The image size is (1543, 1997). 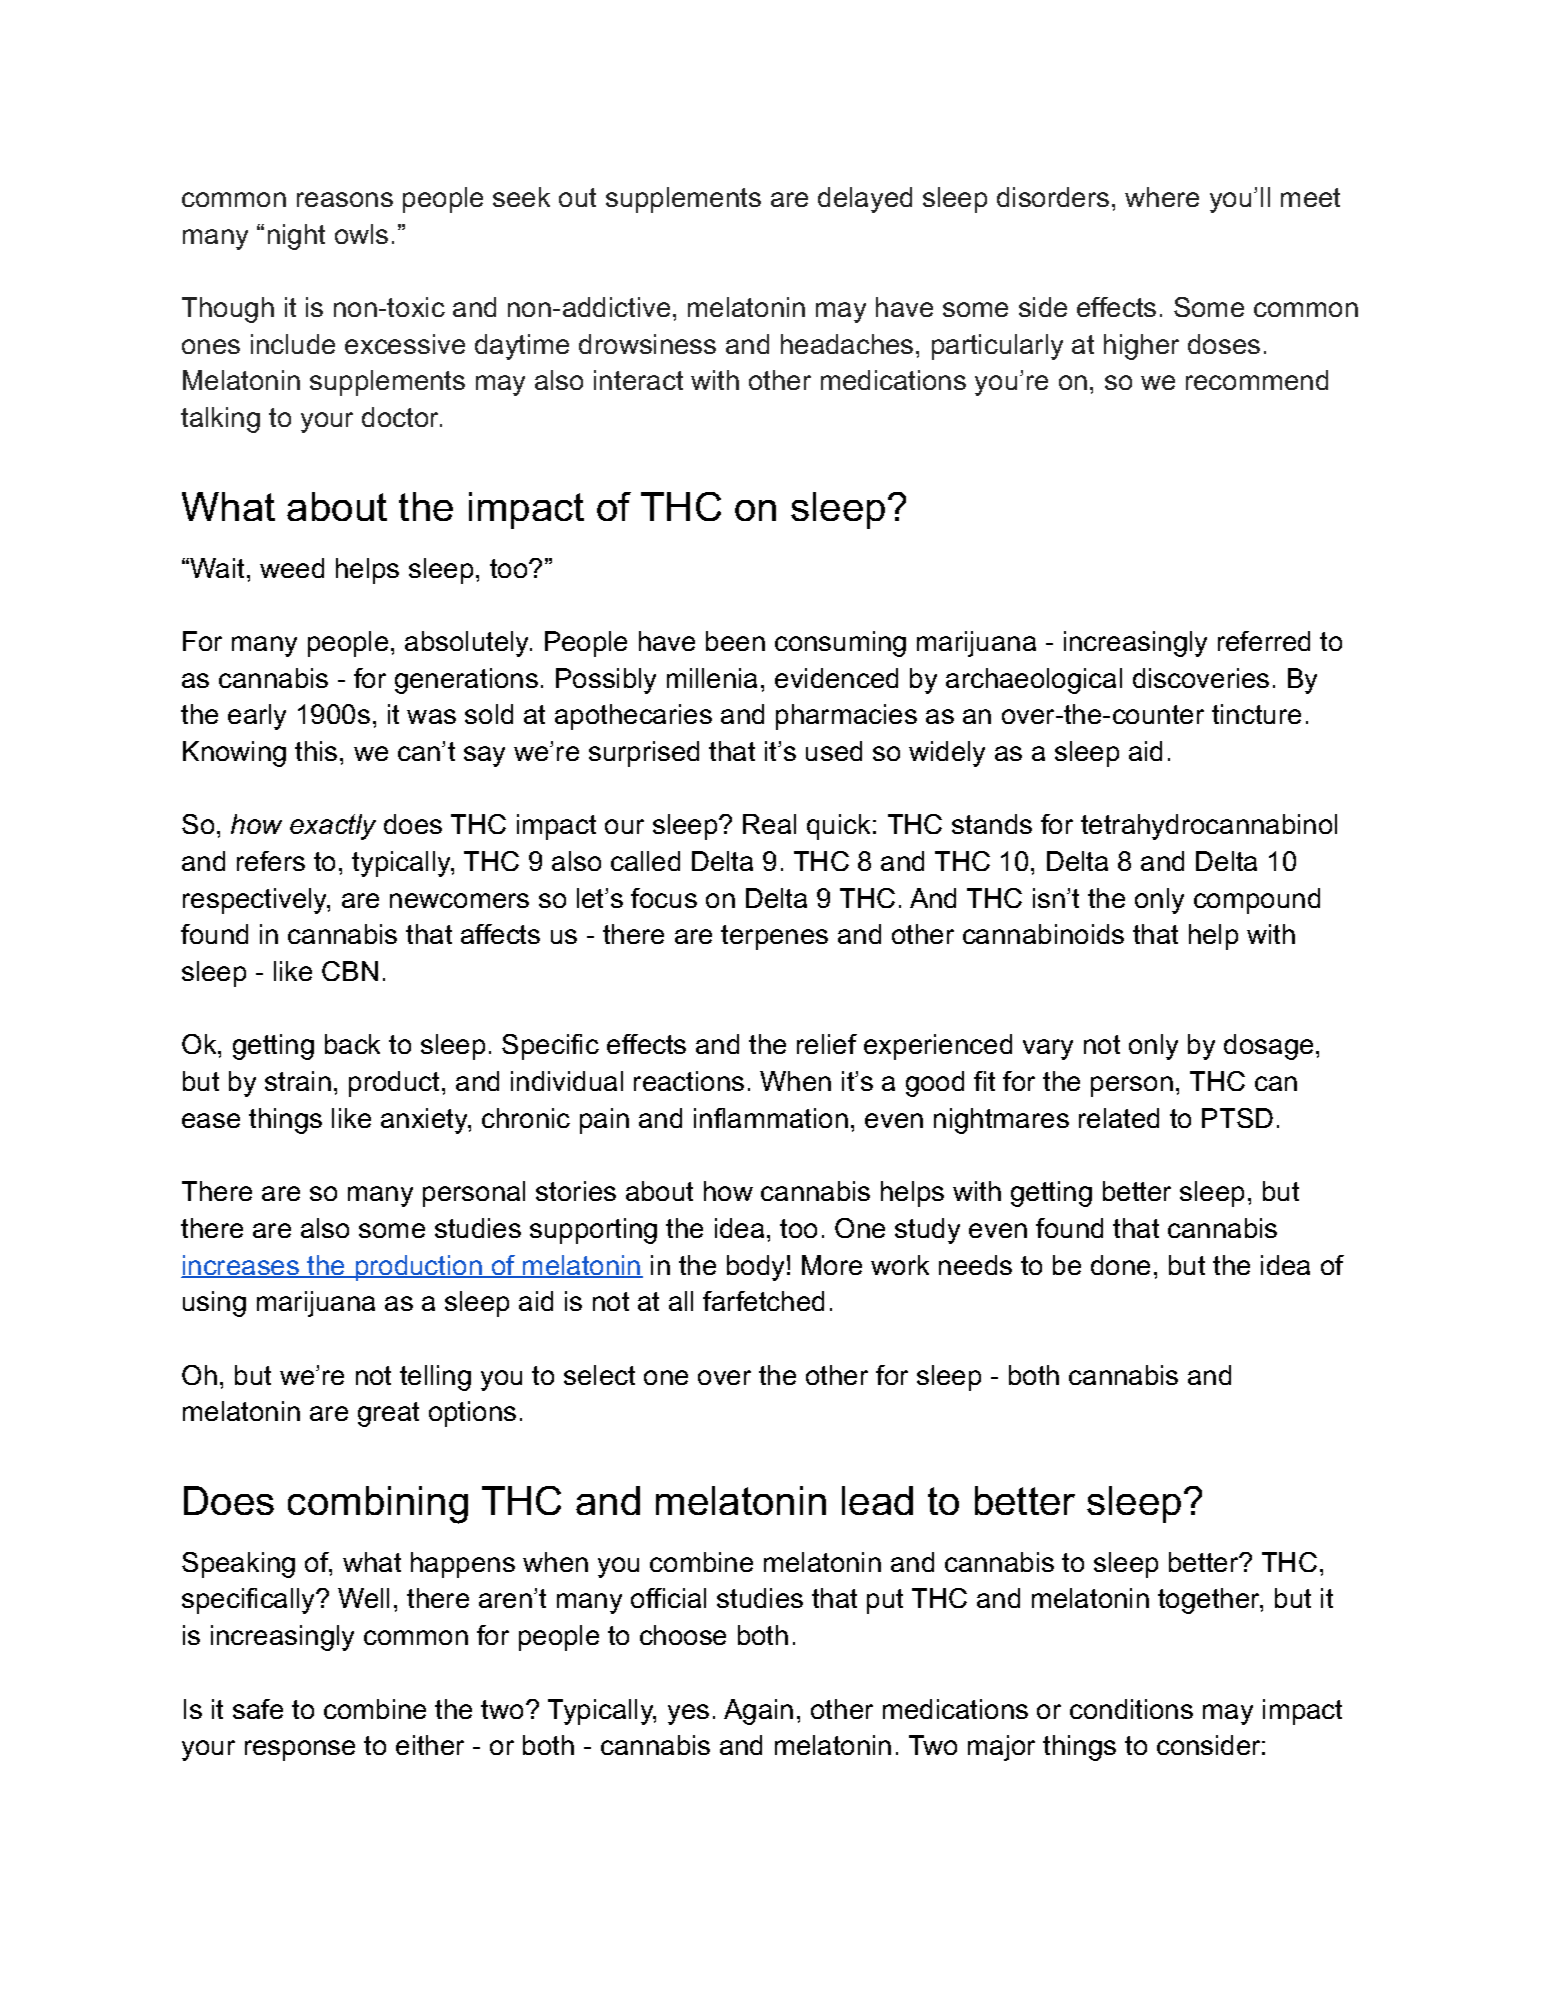 I want to click on CBN, so click(x=350, y=971).
